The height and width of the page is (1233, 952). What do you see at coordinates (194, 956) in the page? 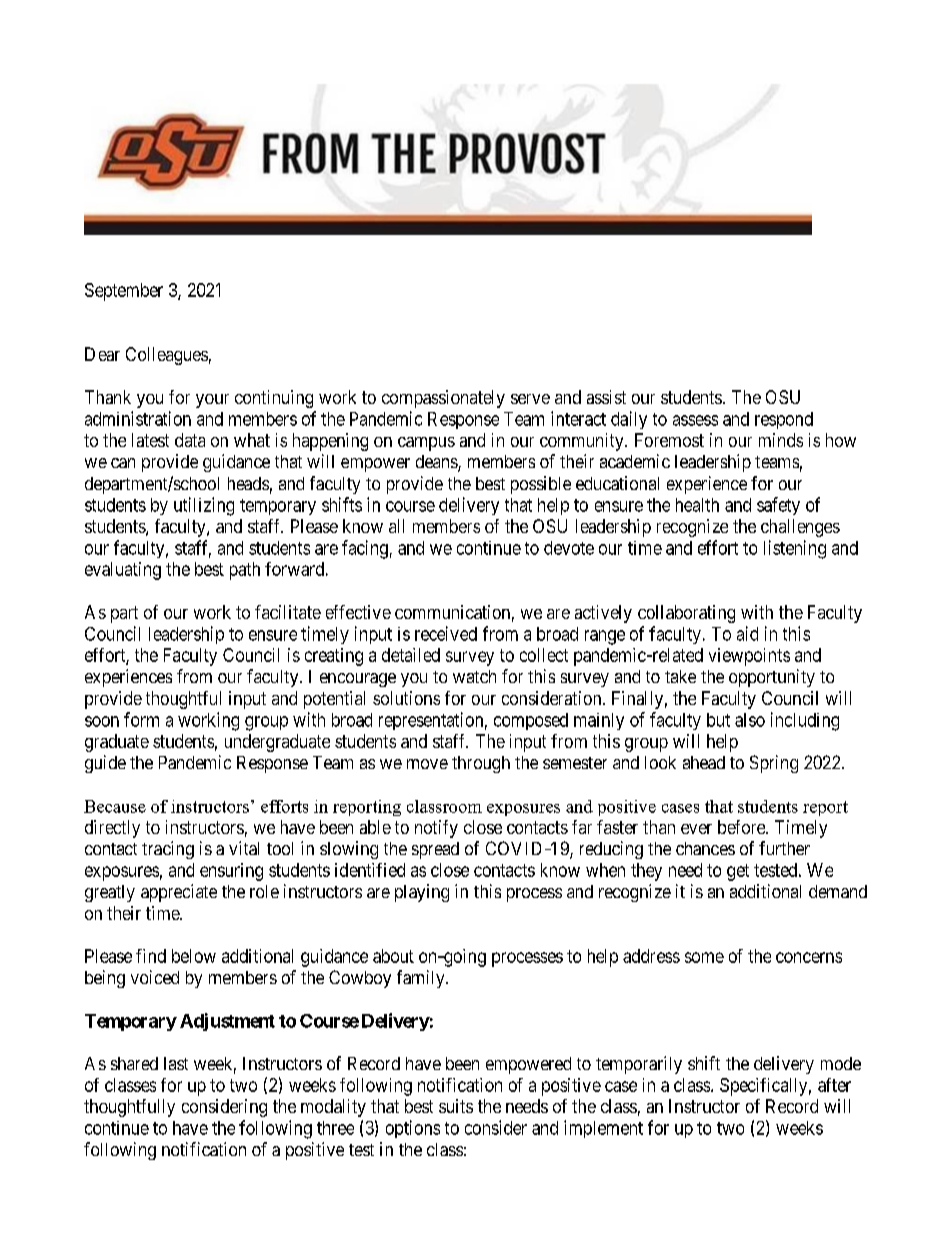
I see `below` at bounding box center [194, 956].
